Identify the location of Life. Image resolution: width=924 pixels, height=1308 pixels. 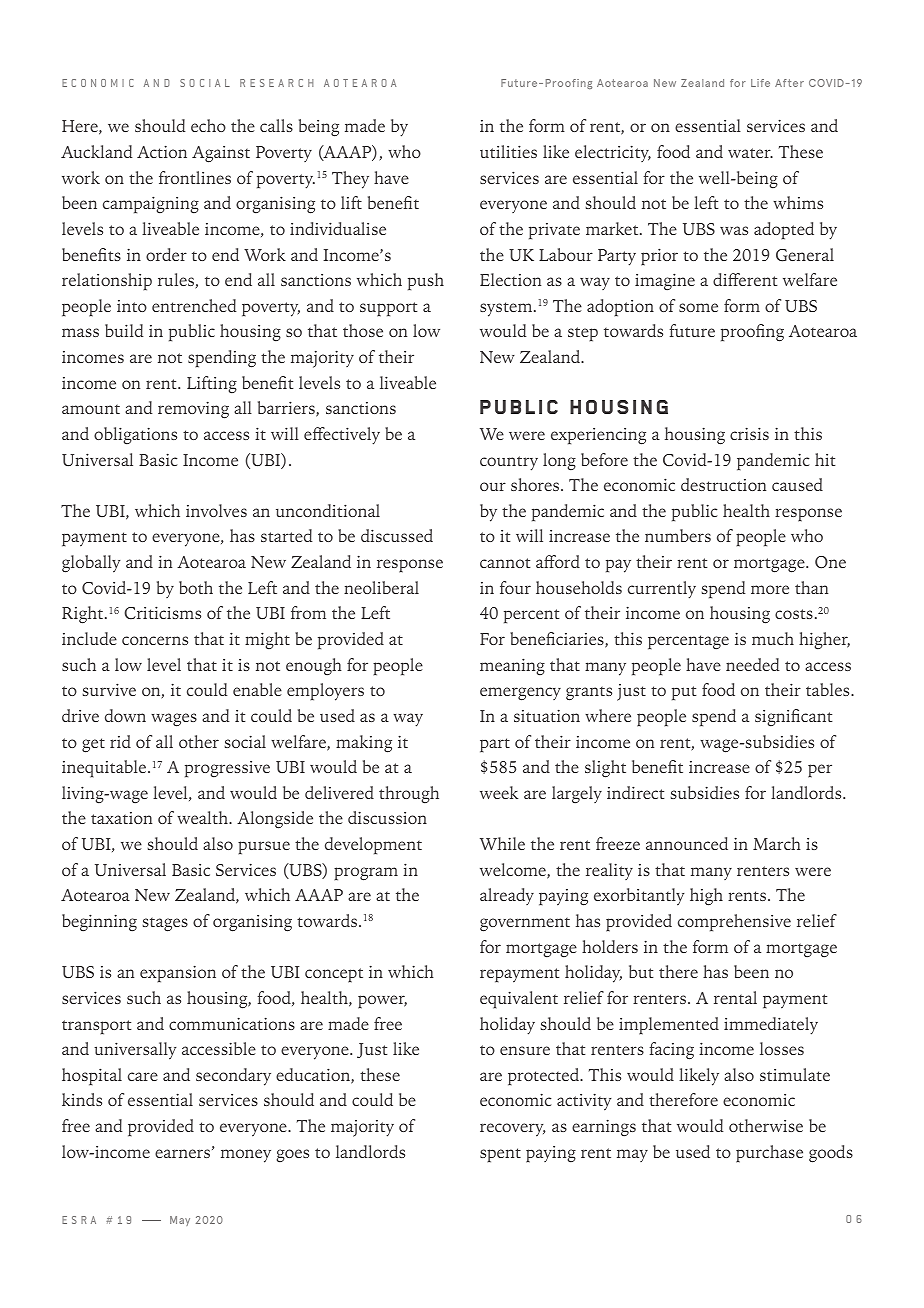
(760, 83).
